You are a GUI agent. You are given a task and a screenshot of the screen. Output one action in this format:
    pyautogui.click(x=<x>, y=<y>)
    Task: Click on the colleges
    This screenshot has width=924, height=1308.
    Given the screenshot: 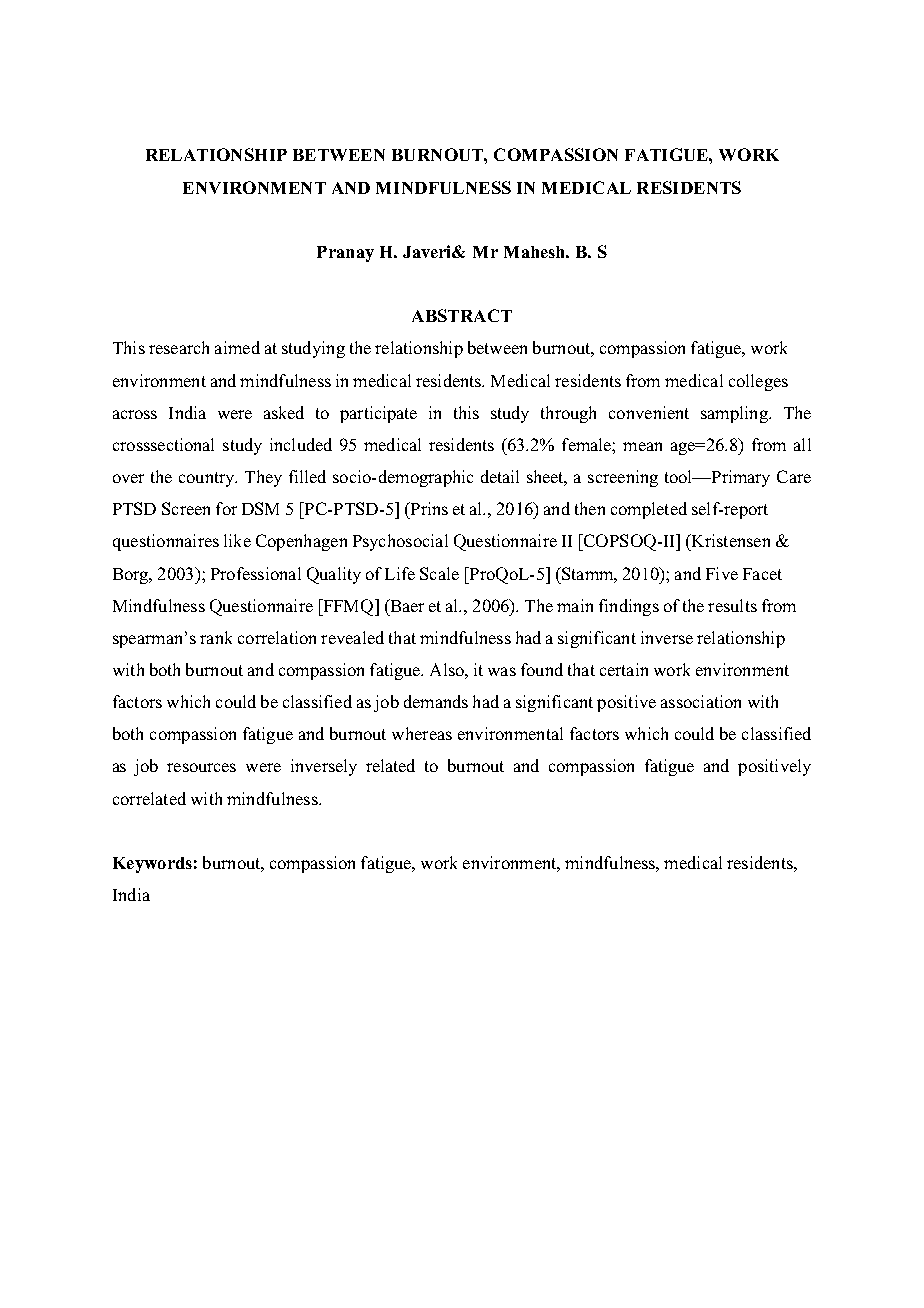 What is the action you would take?
    pyautogui.click(x=758, y=382)
